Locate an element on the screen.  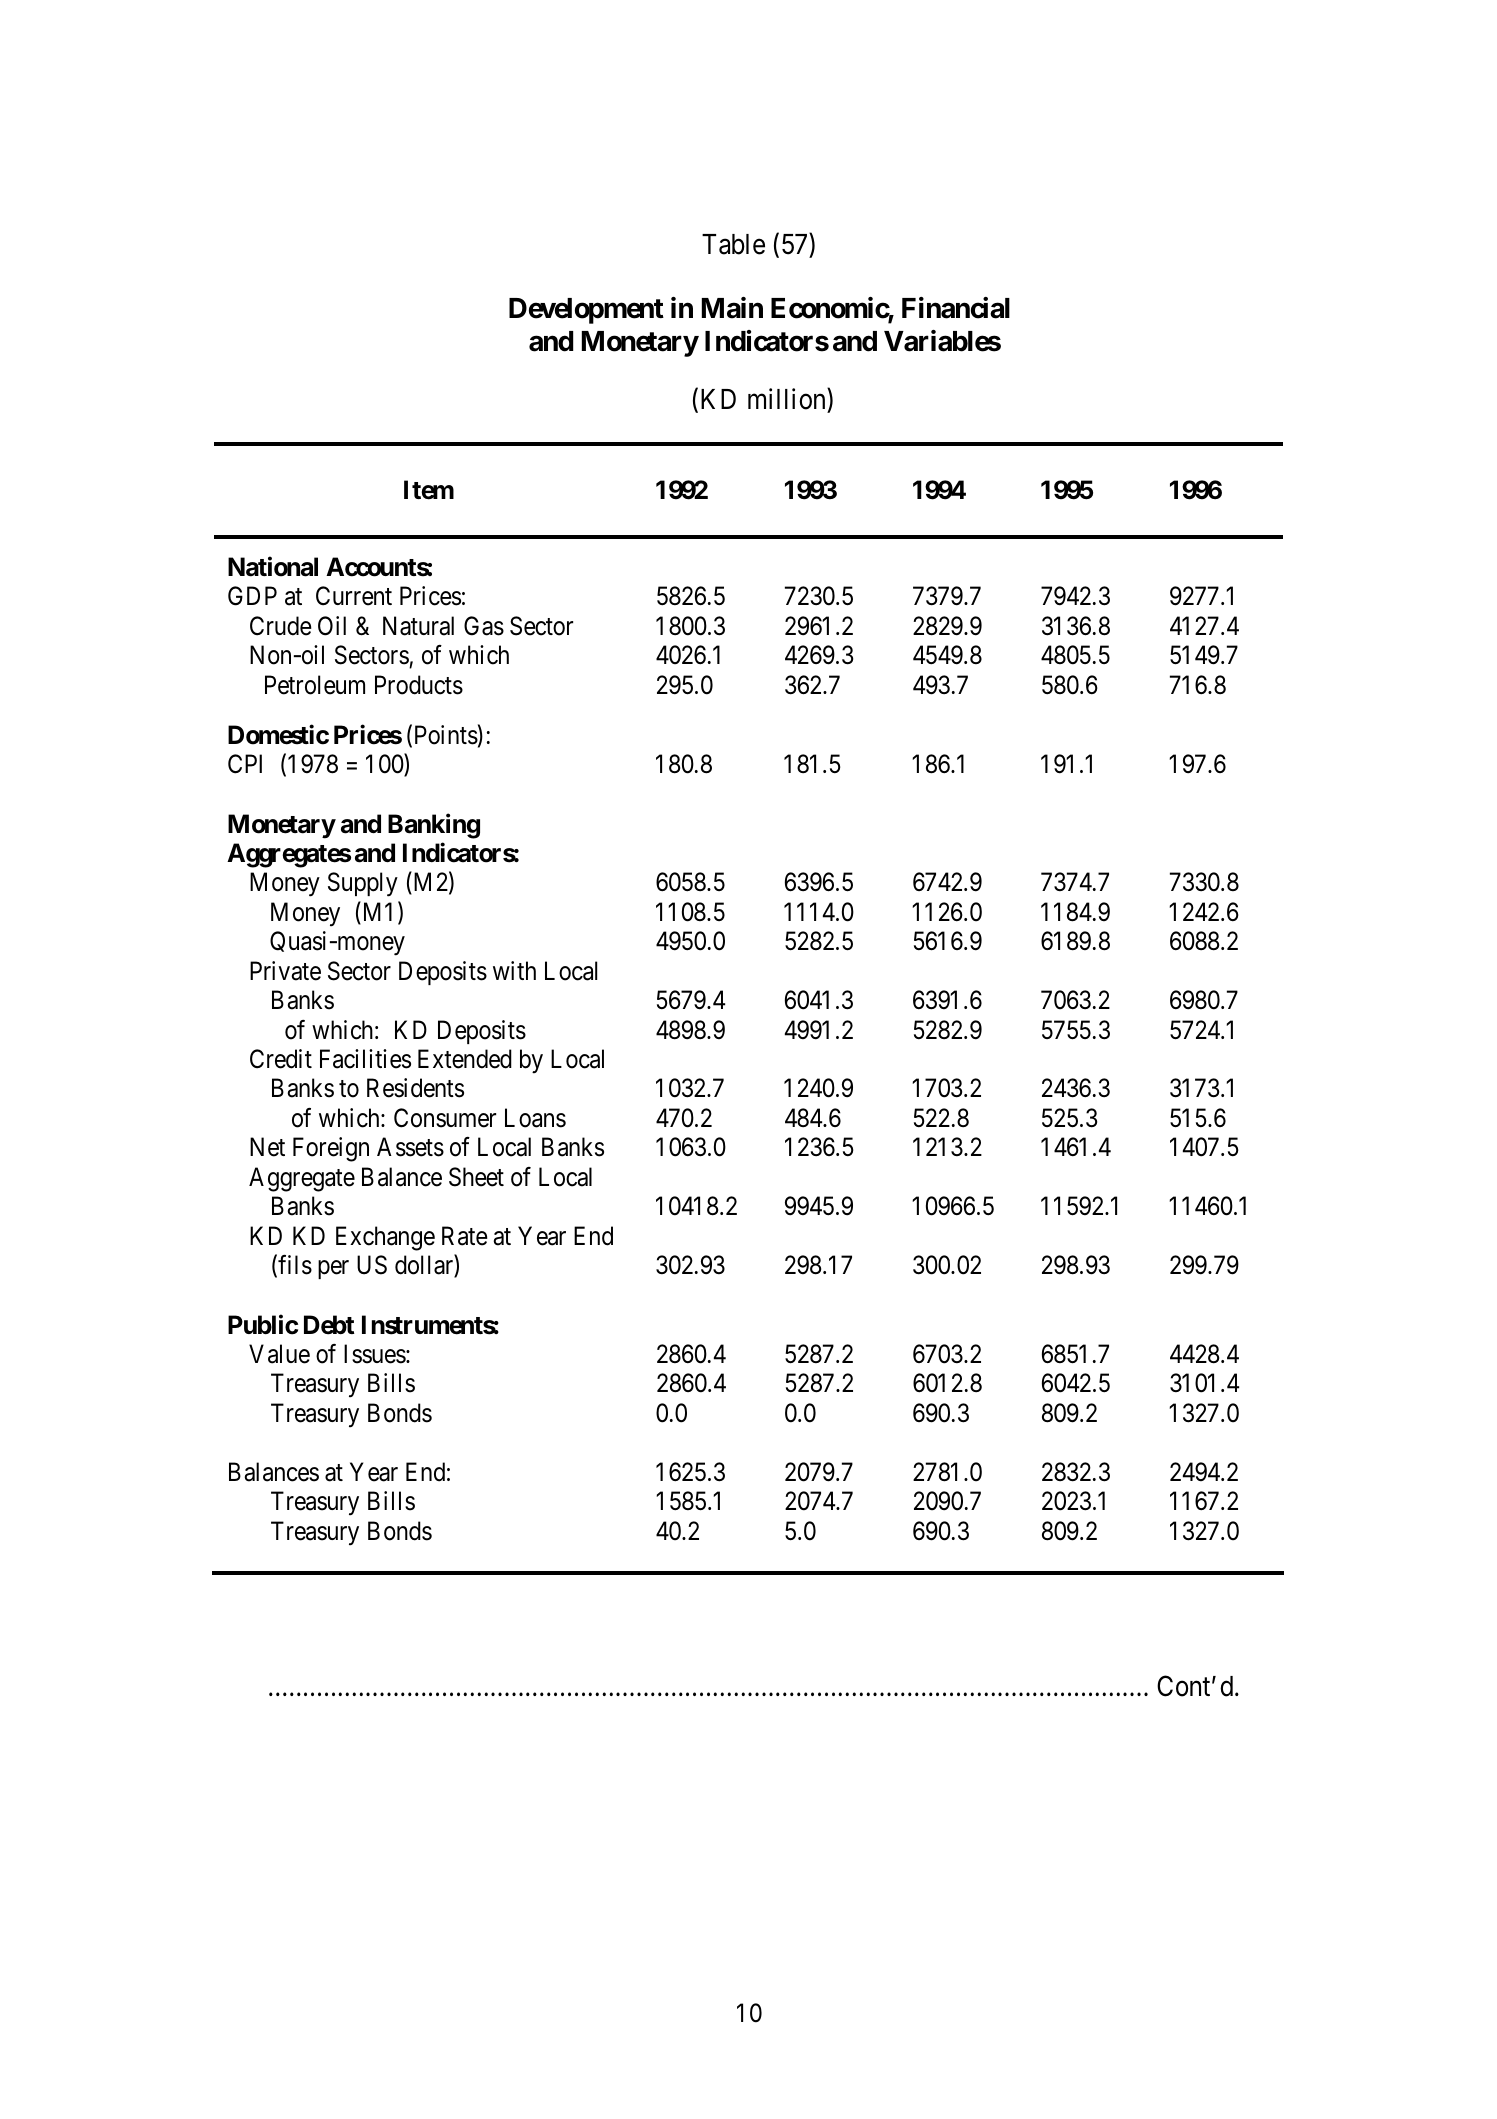
Sheet is located at coordinates (476, 1177).
